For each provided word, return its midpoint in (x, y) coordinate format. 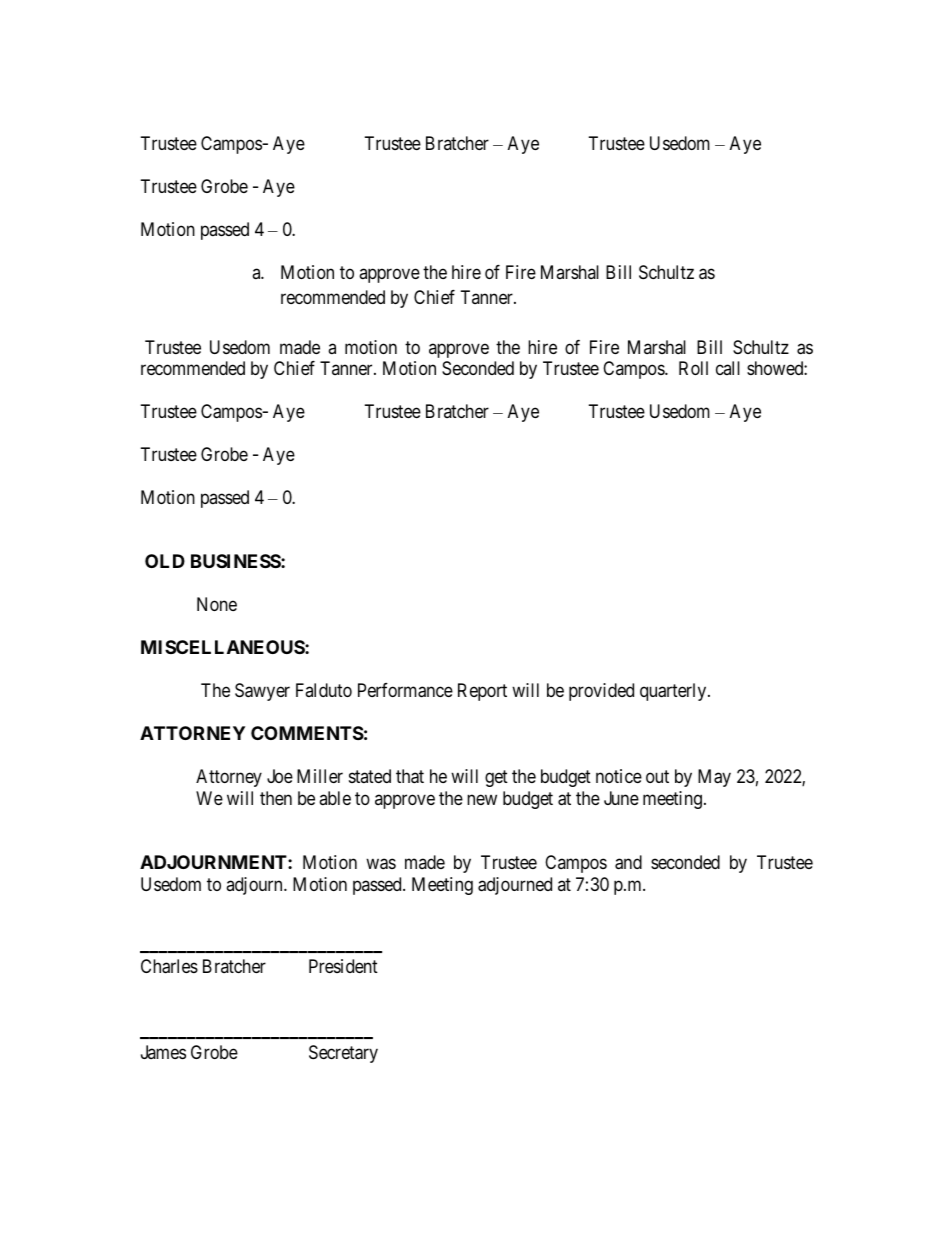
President (343, 966)
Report (482, 692)
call (728, 368)
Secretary (343, 1054)
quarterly (674, 692)
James (163, 1052)
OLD (165, 561)
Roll (693, 368)
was (381, 864)
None (217, 604)
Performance (405, 690)
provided (601, 692)
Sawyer (262, 692)
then (276, 798)
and (628, 862)
